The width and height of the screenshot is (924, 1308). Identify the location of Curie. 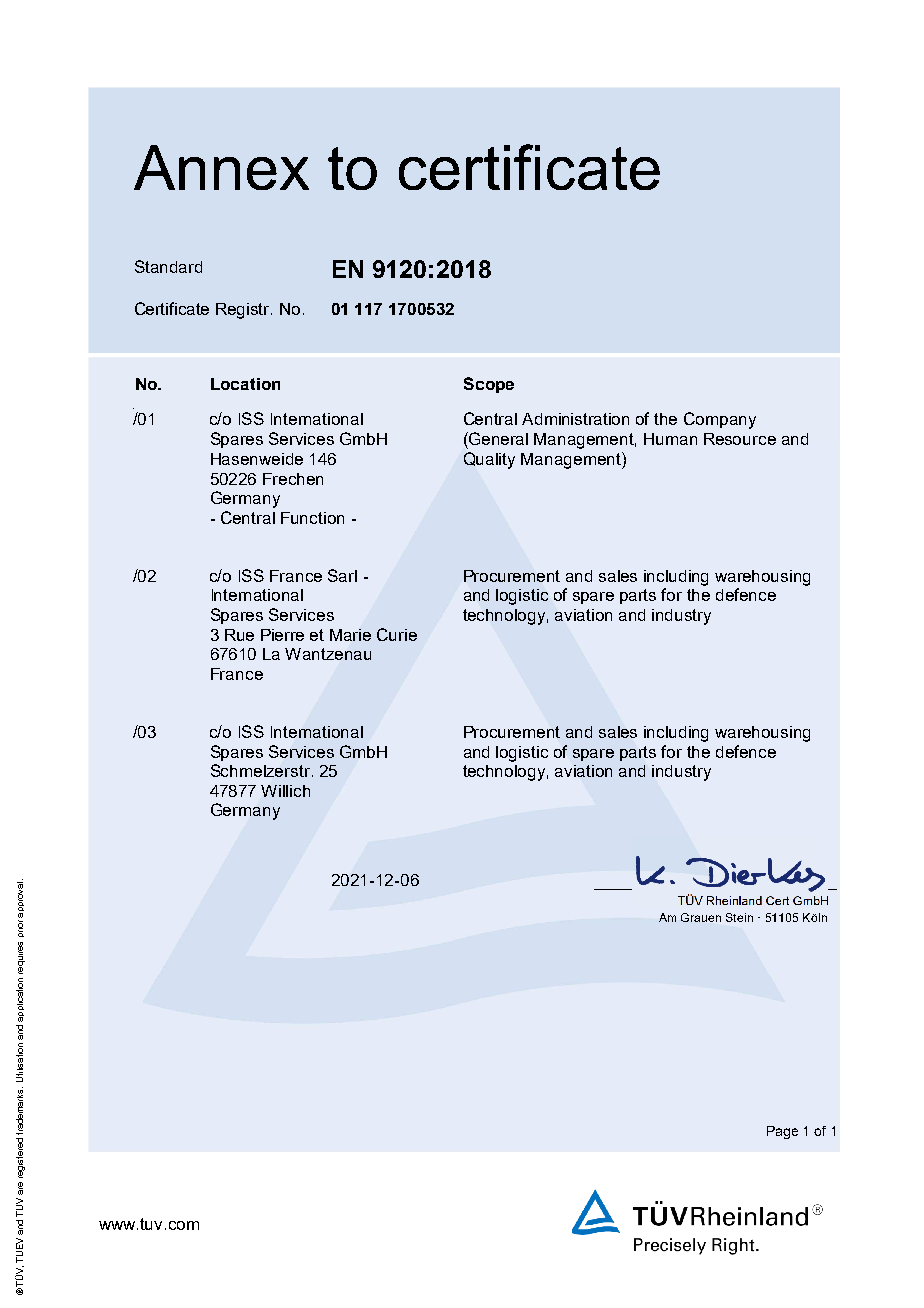
(397, 634).
